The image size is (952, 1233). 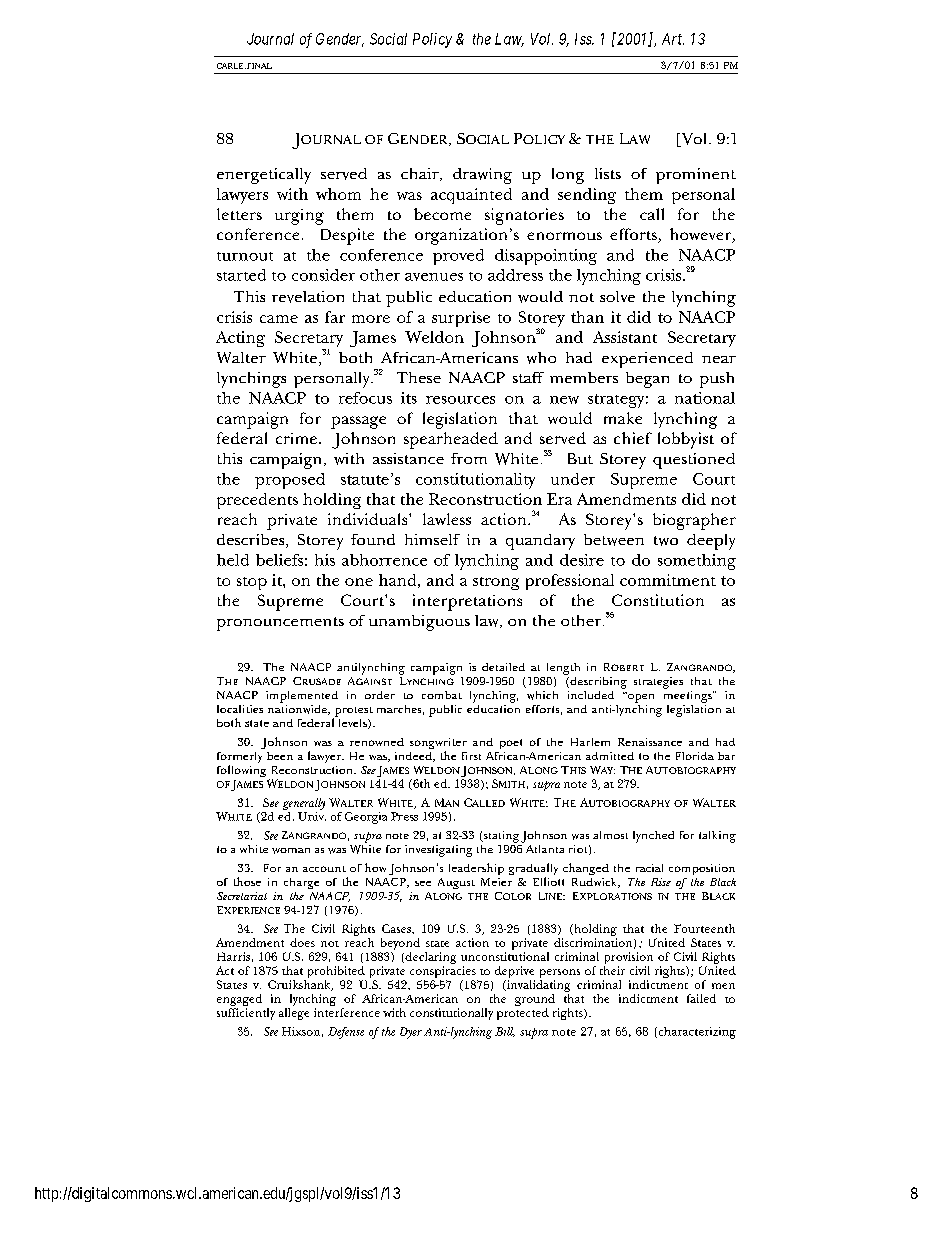 I want to click on precedents, so click(x=257, y=501).
